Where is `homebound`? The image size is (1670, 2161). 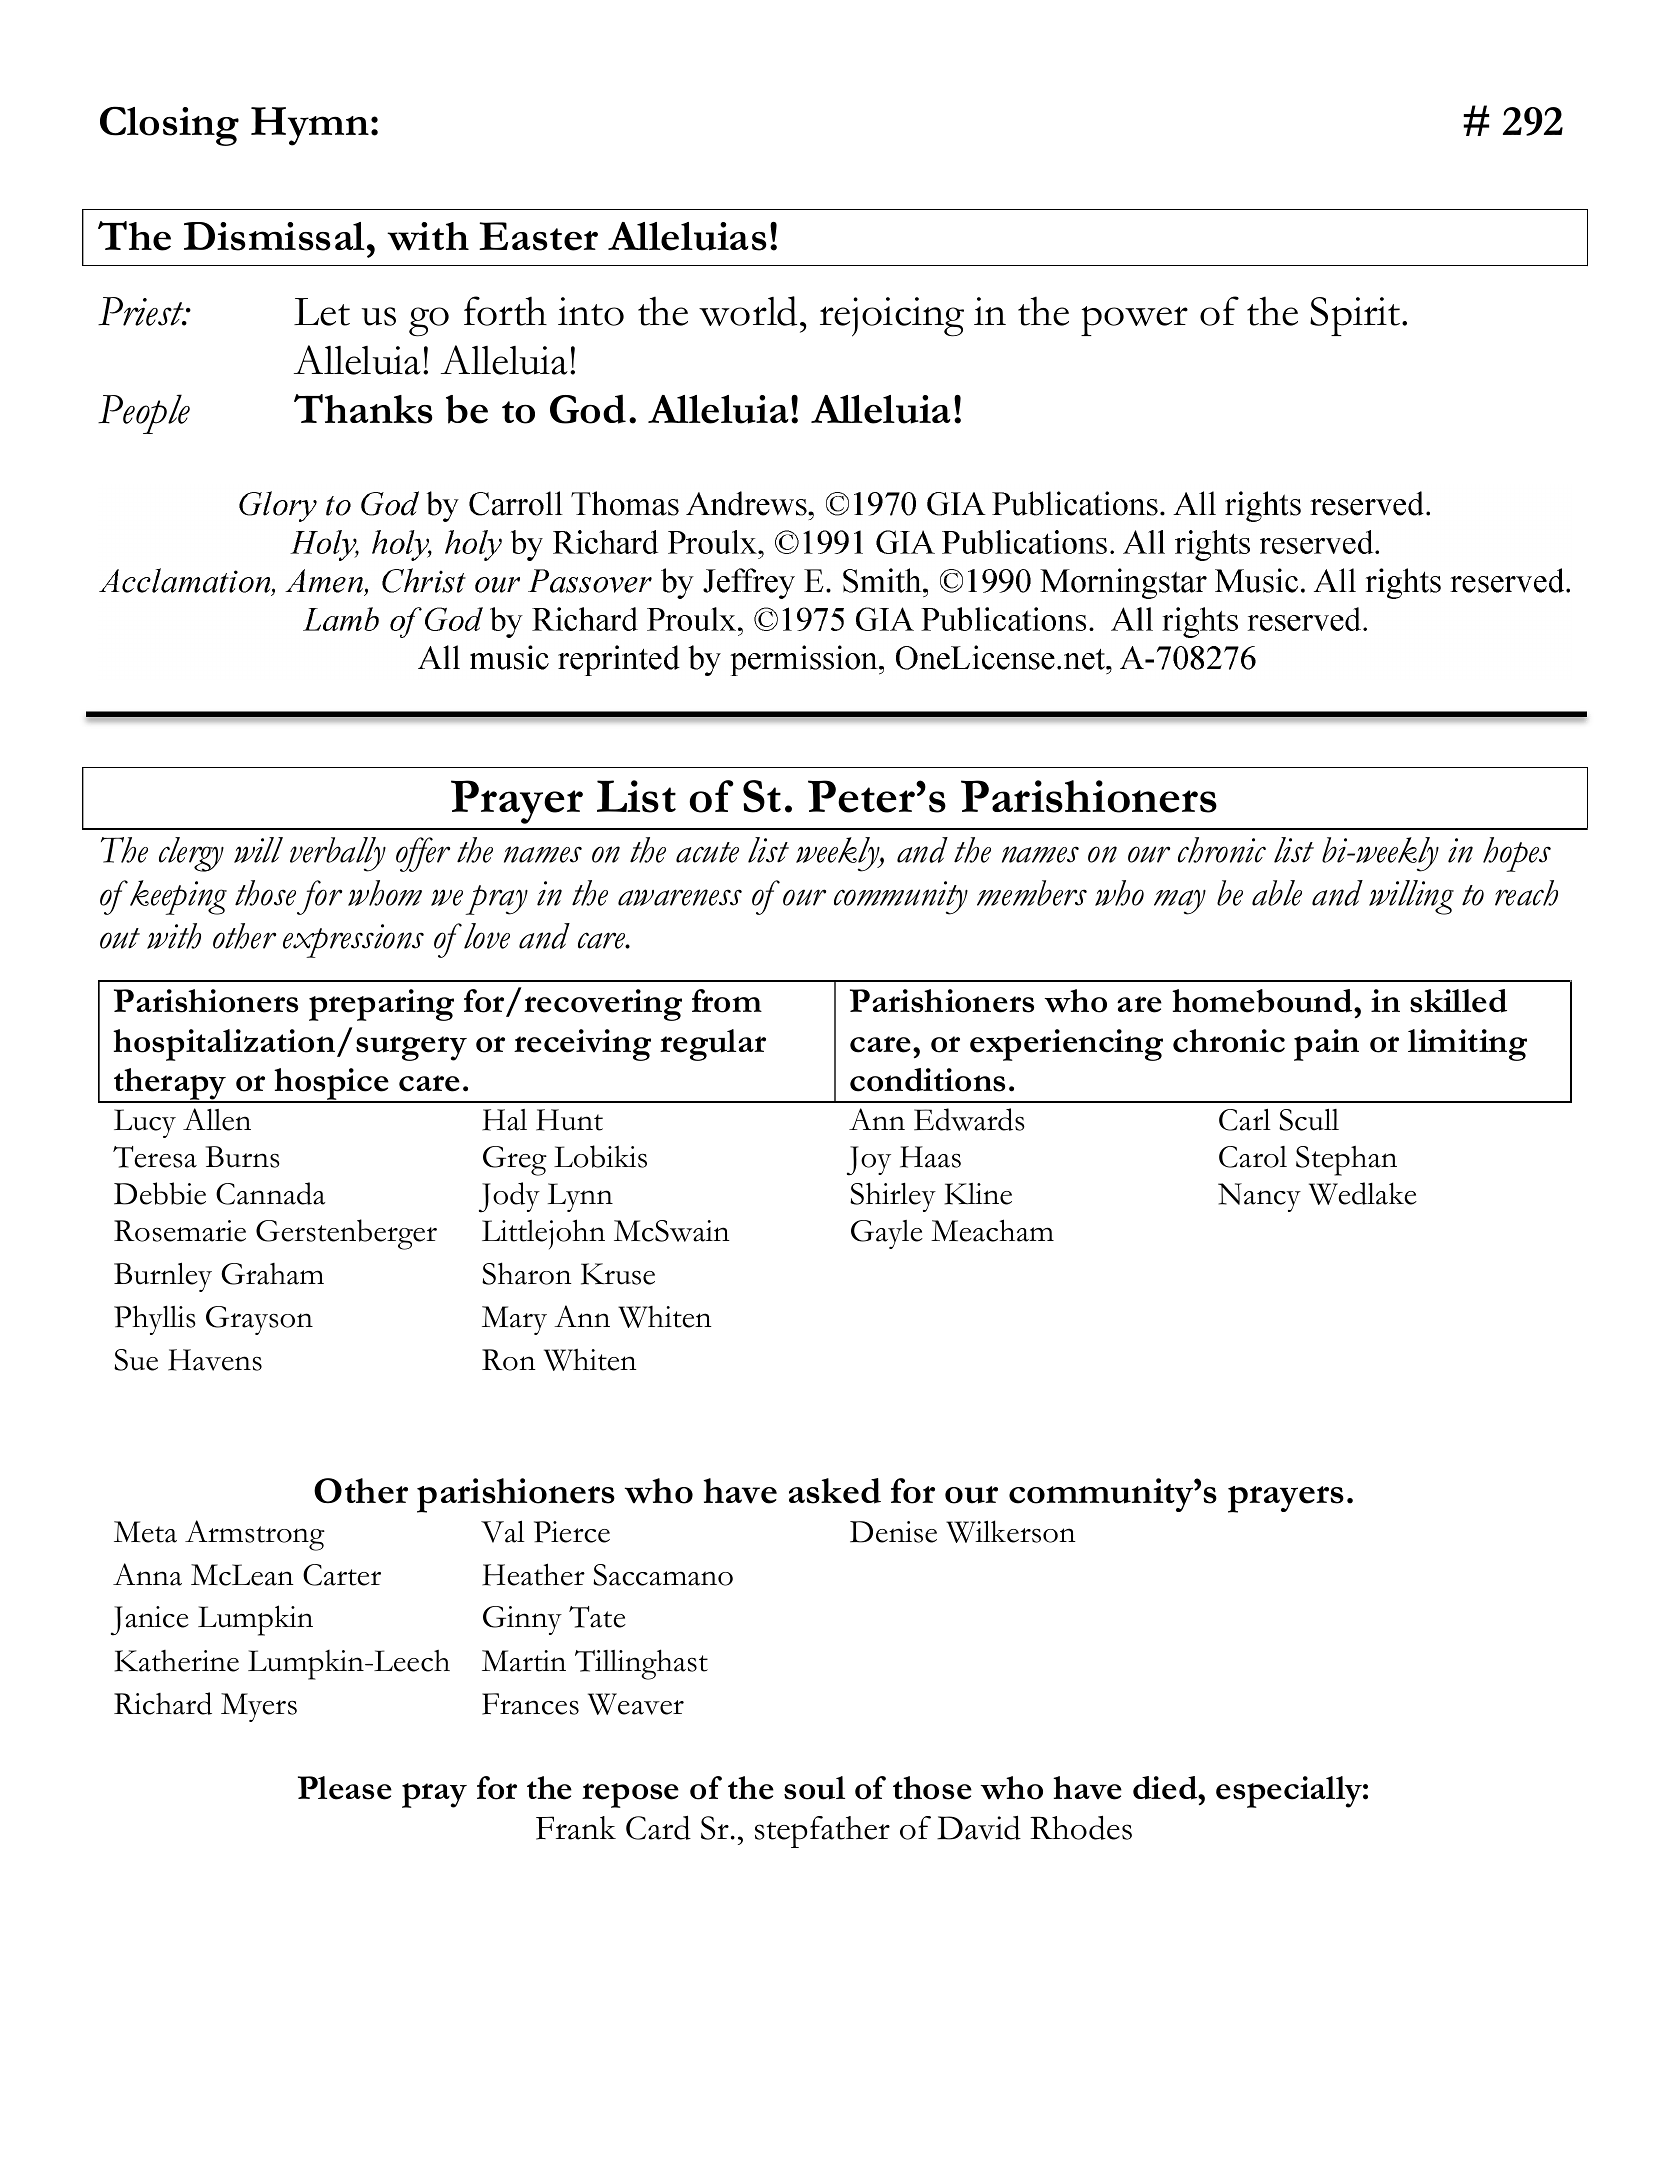
homebound is located at coordinates (1263, 1001).
